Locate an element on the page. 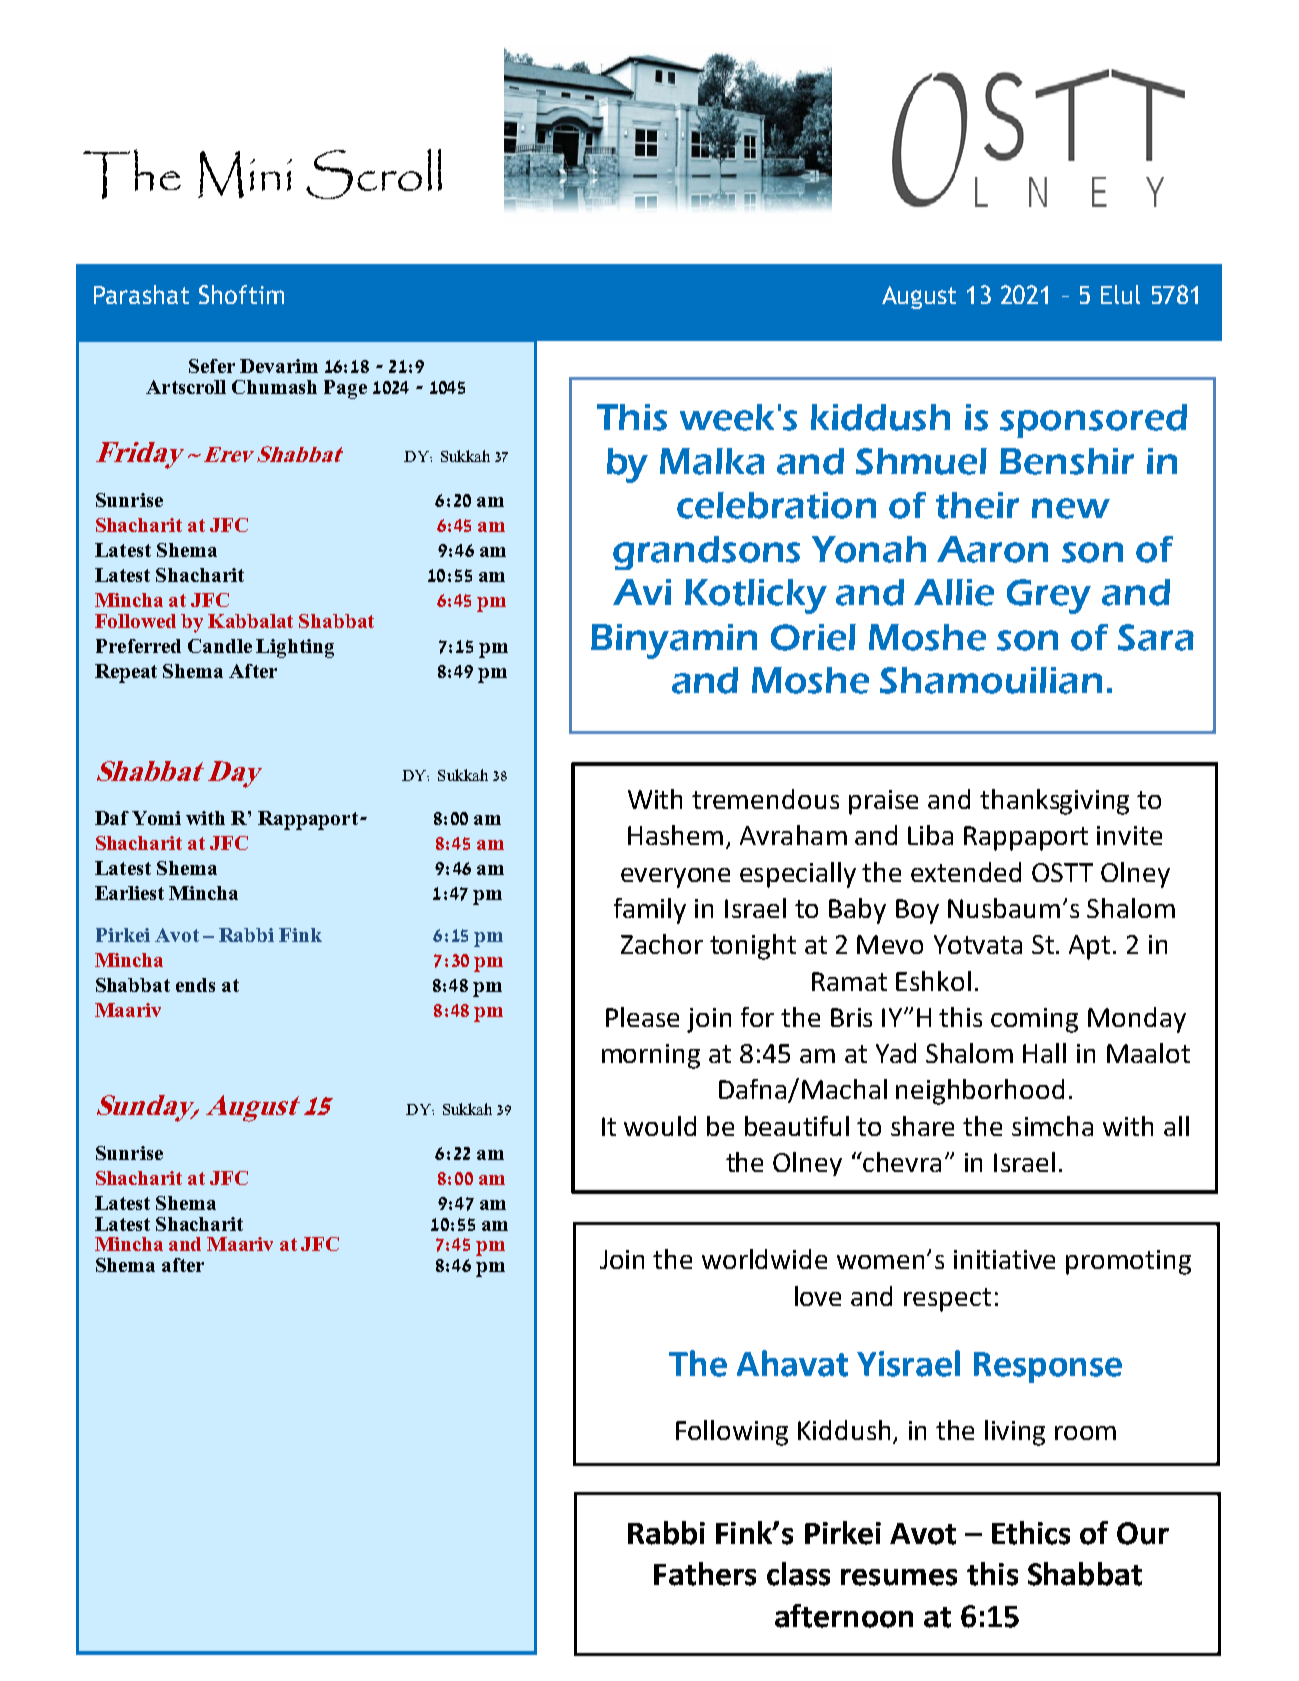  everyone is located at coordinates (675, 878).
